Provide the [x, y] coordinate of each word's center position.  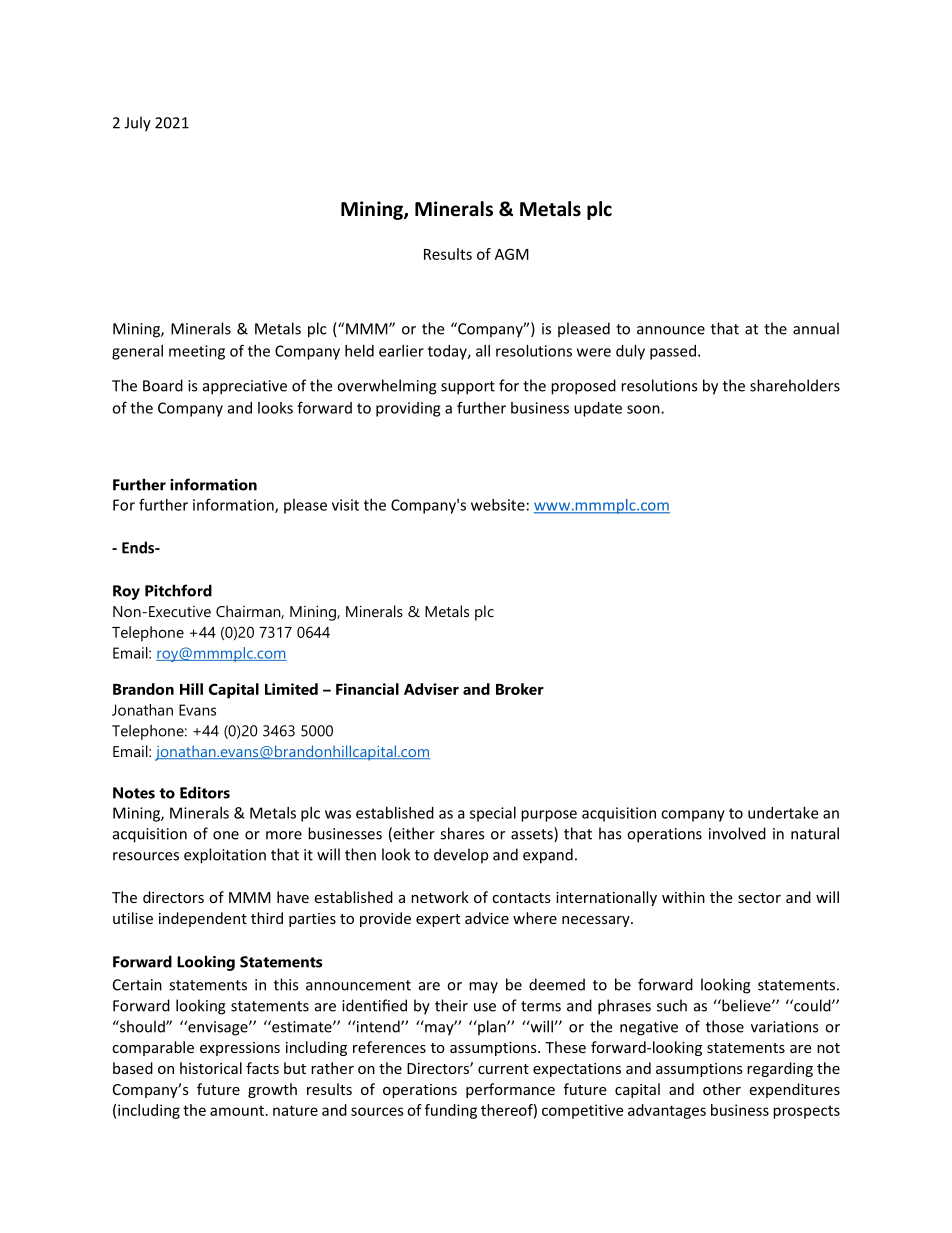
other [722, 1089]
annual [816, 328]
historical [211, 1068]
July [138, 124]
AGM [512, 254]
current [503, 1069]
